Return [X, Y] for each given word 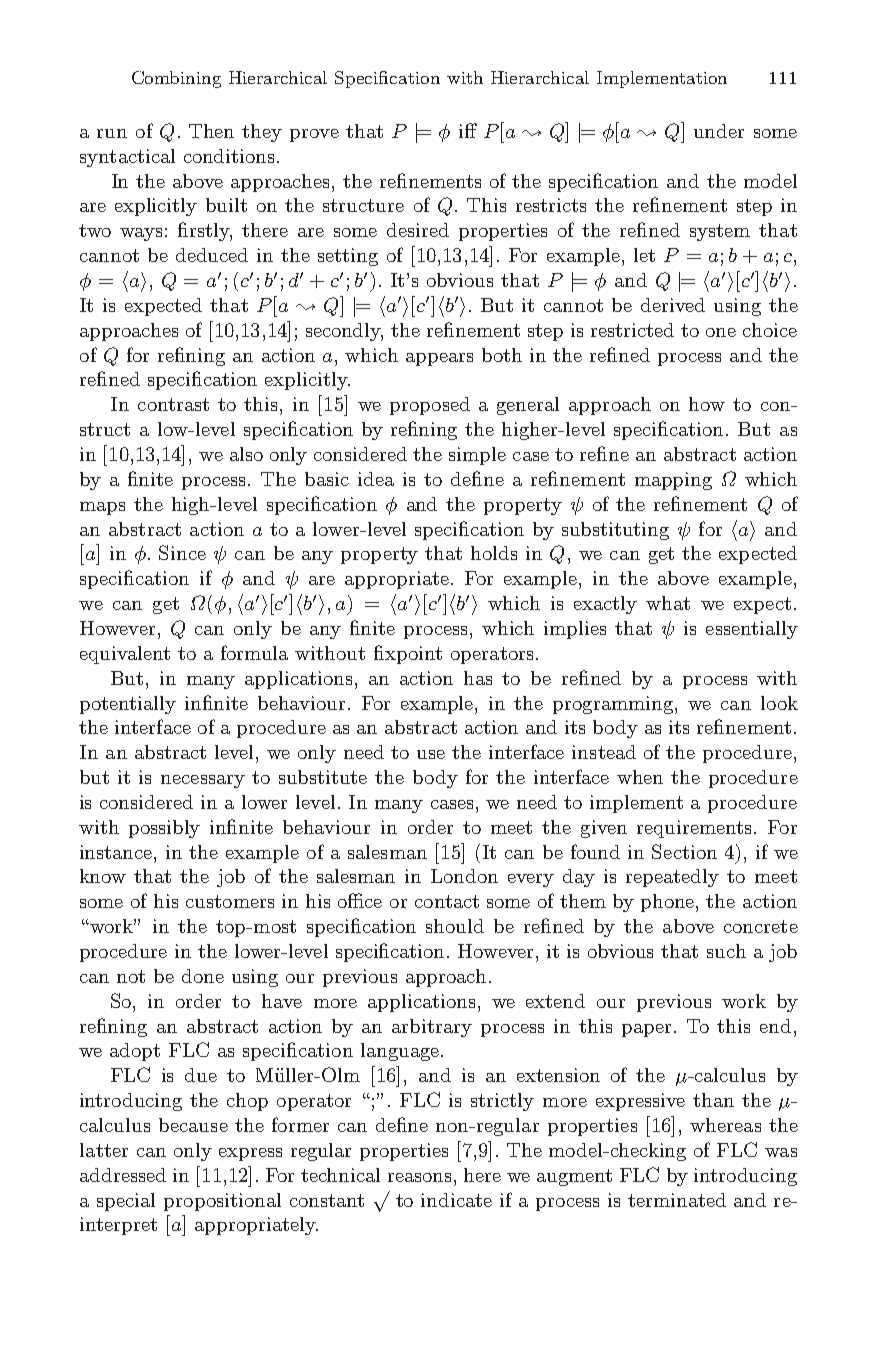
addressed [123, 1175]
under [719, 131]
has [478, 678]
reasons [419, 1177]
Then [211, 131]
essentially [752, 630]
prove [314, 135]
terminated [677, 1200]
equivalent [125, 655]
